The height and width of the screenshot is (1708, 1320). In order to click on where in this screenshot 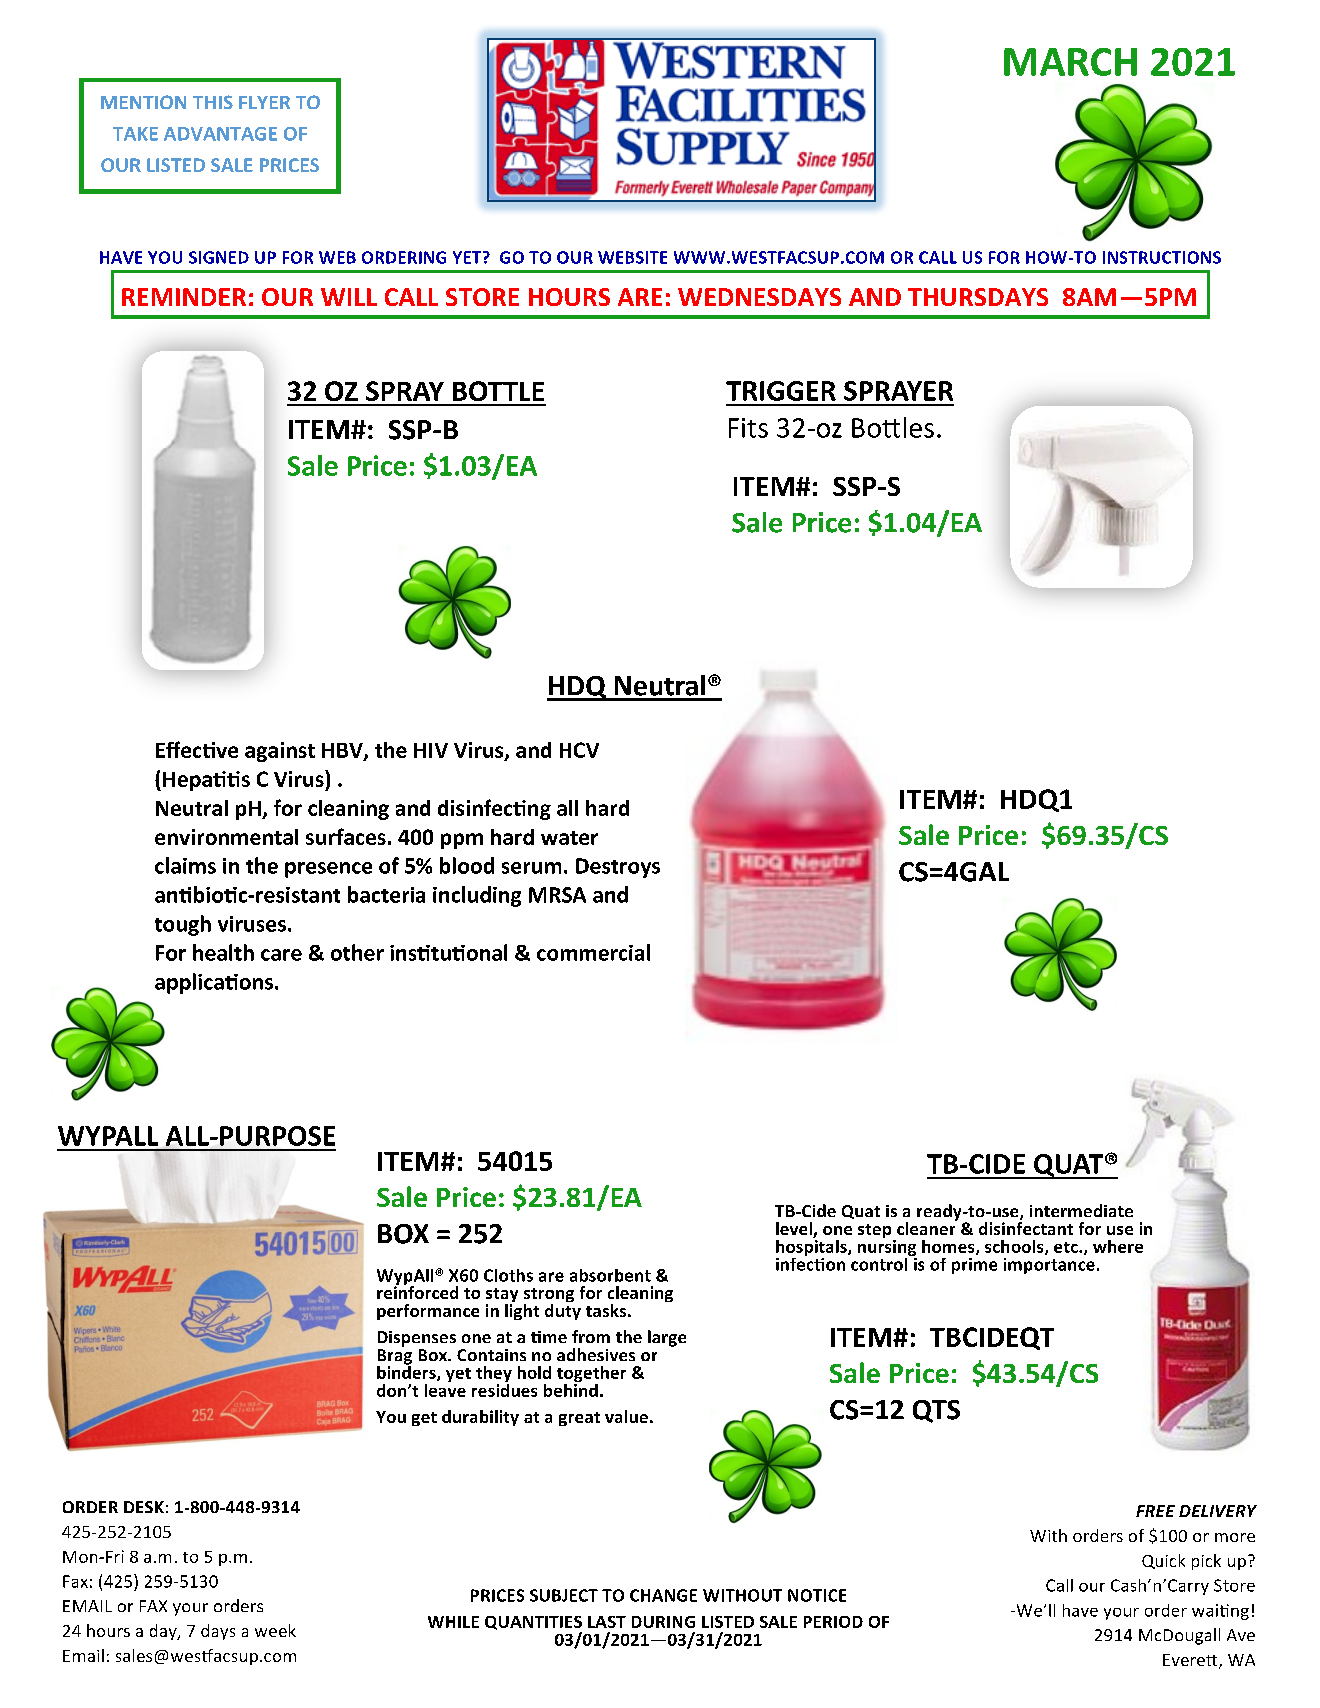, I will do `click(1118, 1246)`.
